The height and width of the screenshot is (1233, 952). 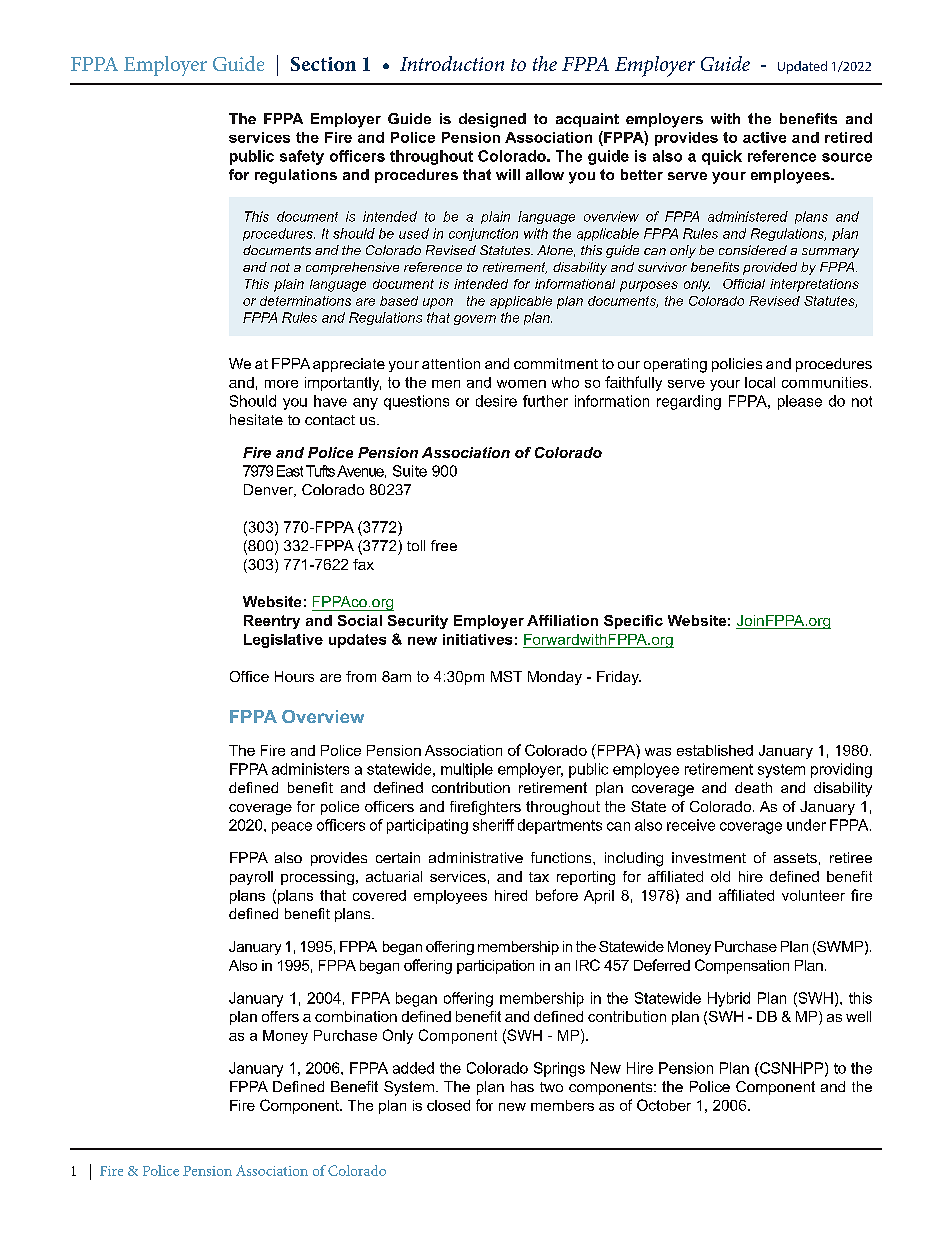 I want to click on acquaint, so click(x=587, y=120).
